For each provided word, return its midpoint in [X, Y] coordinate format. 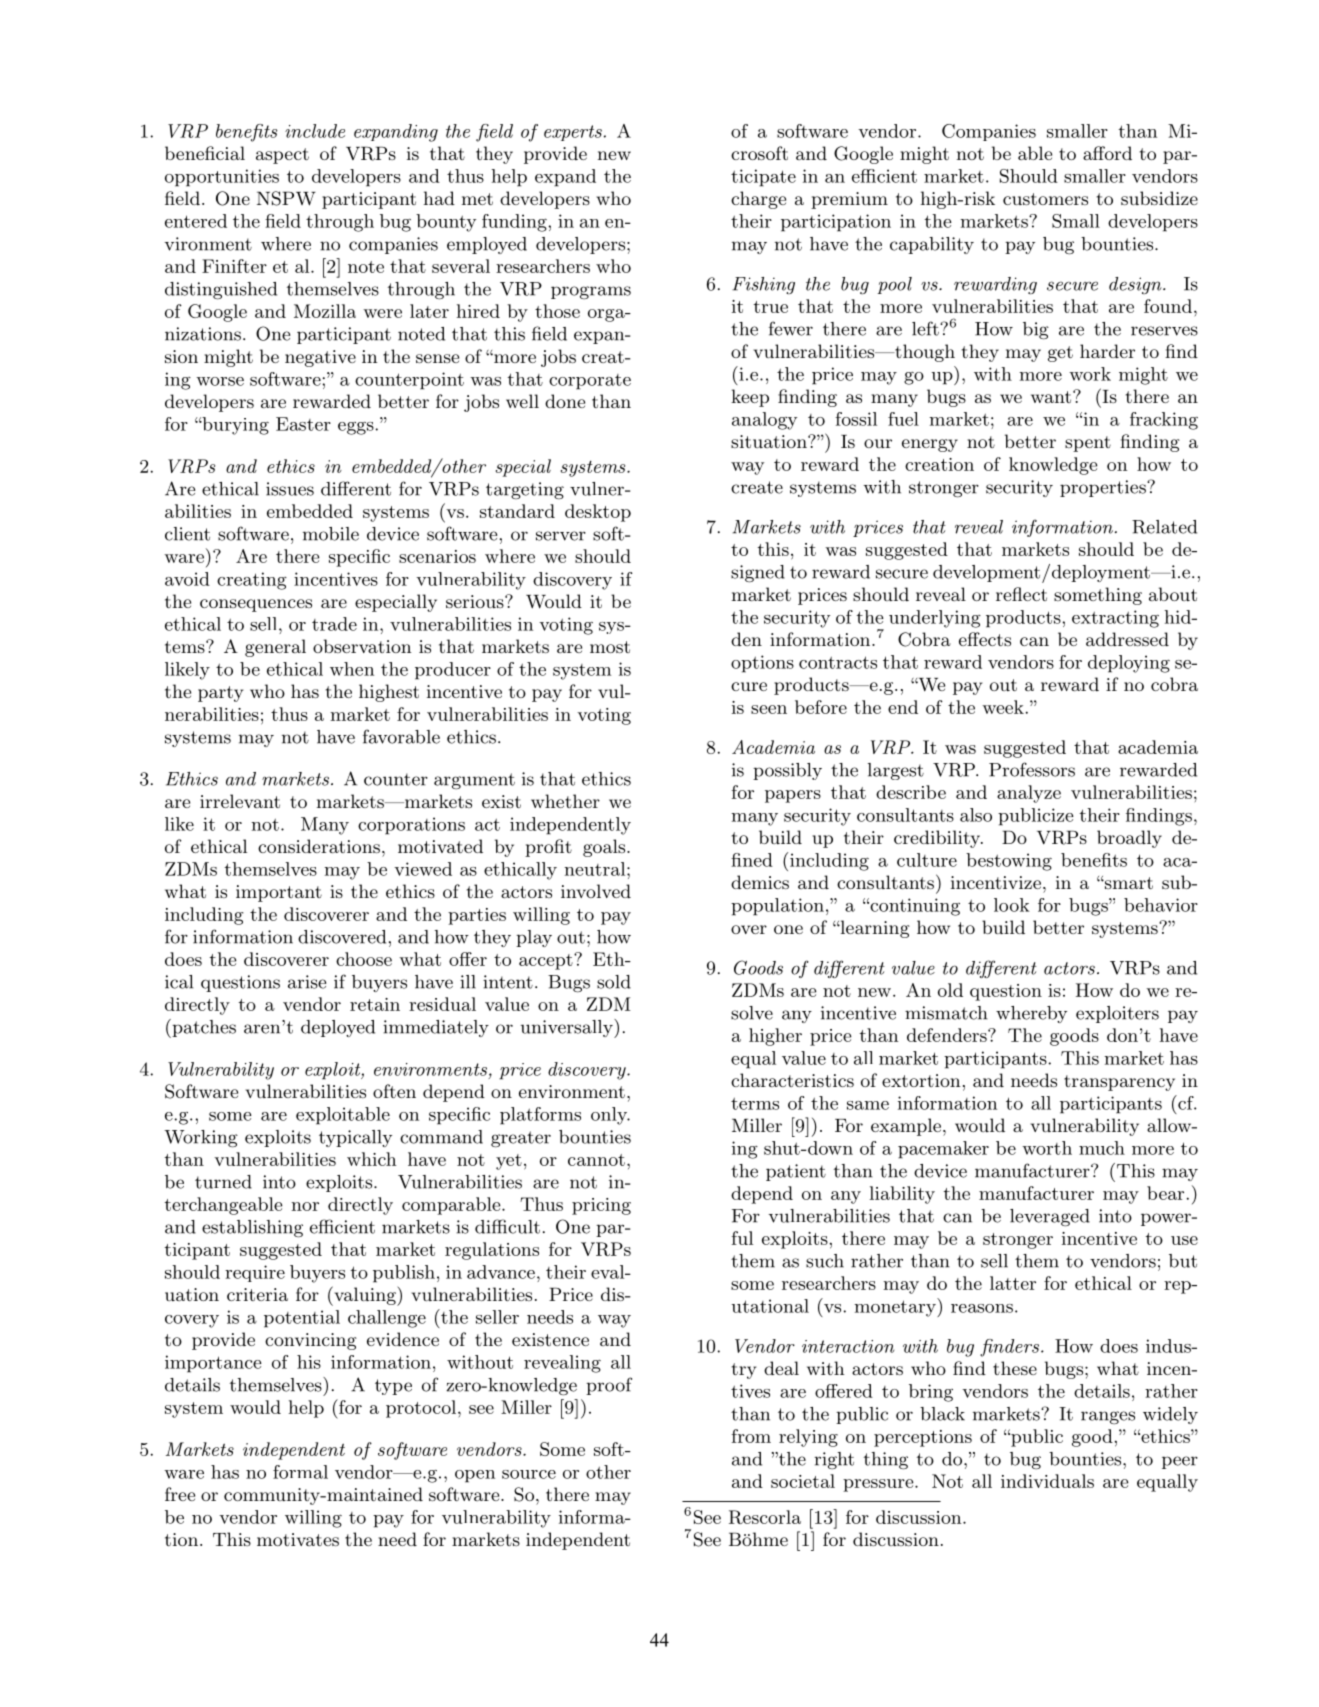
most [610, 647]
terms [755, 1104]
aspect [282, 156]
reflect [1021, 594]
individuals [1047, 1481]
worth [1047, 1148]
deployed [338, 1028]
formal [300, 1472]
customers [1045, 199]
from [751, 1436]
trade [334, 624]
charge [758, 200]
